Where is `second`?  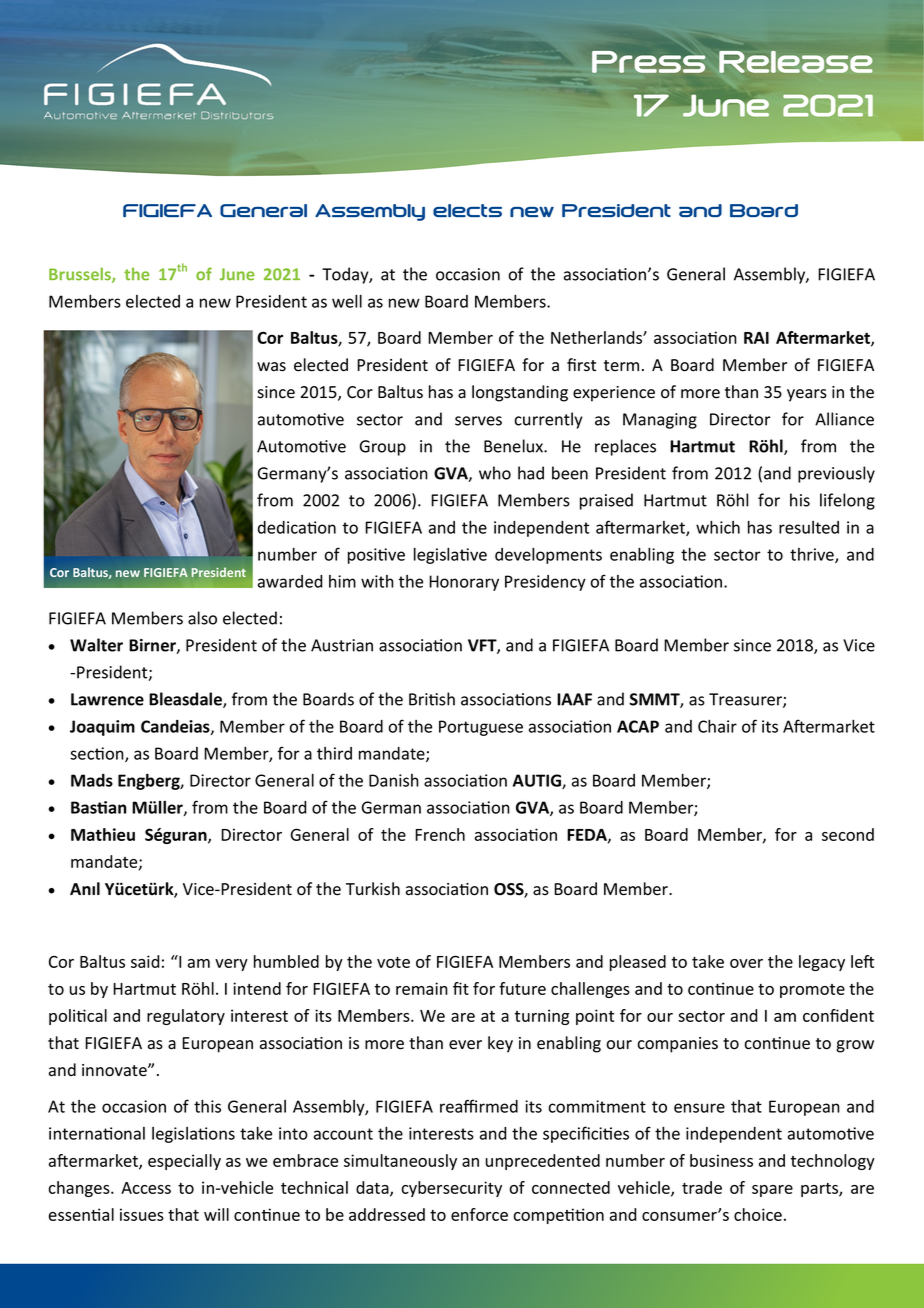 second is located at coordinates (848, 834).
